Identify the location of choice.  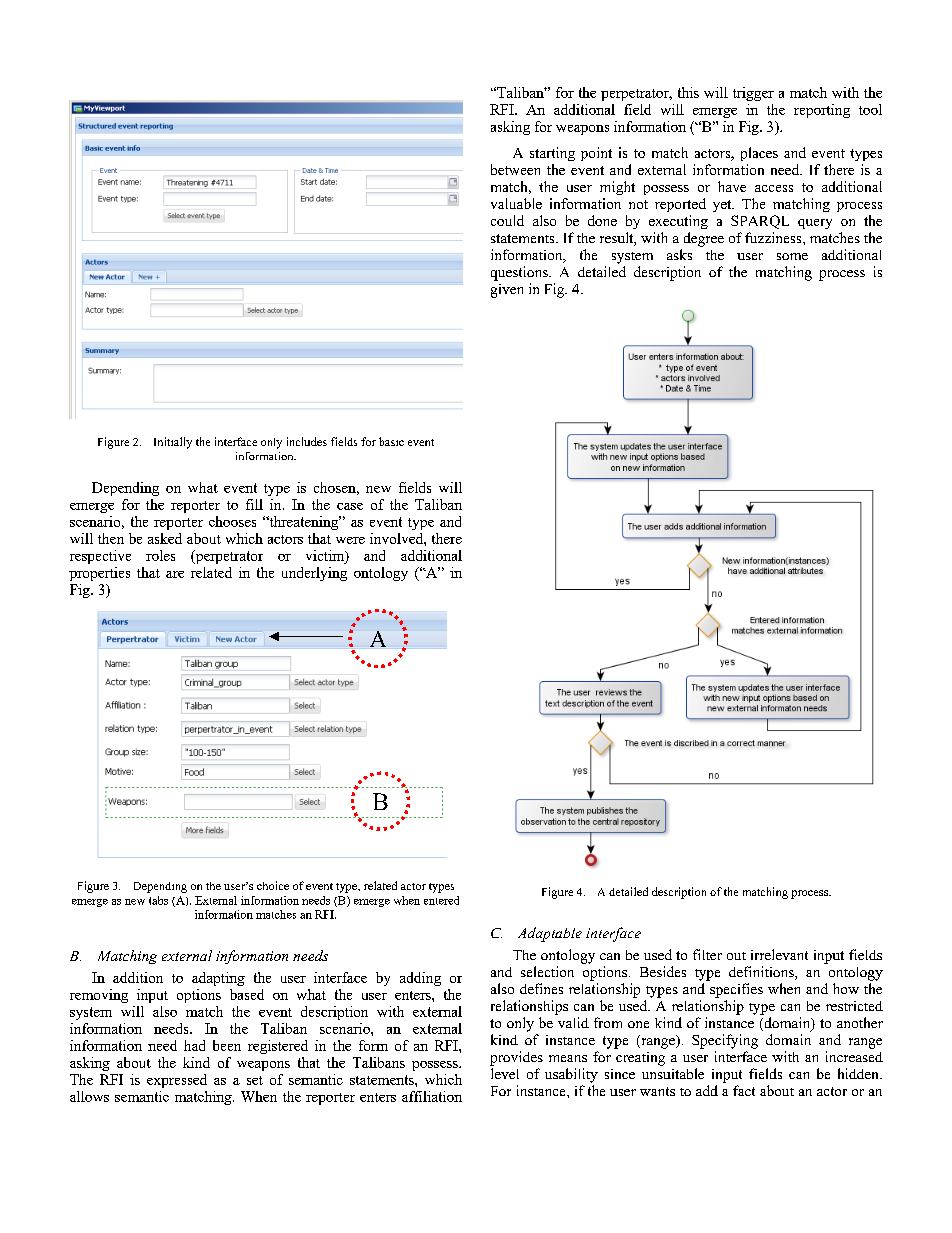
(273, 885).
